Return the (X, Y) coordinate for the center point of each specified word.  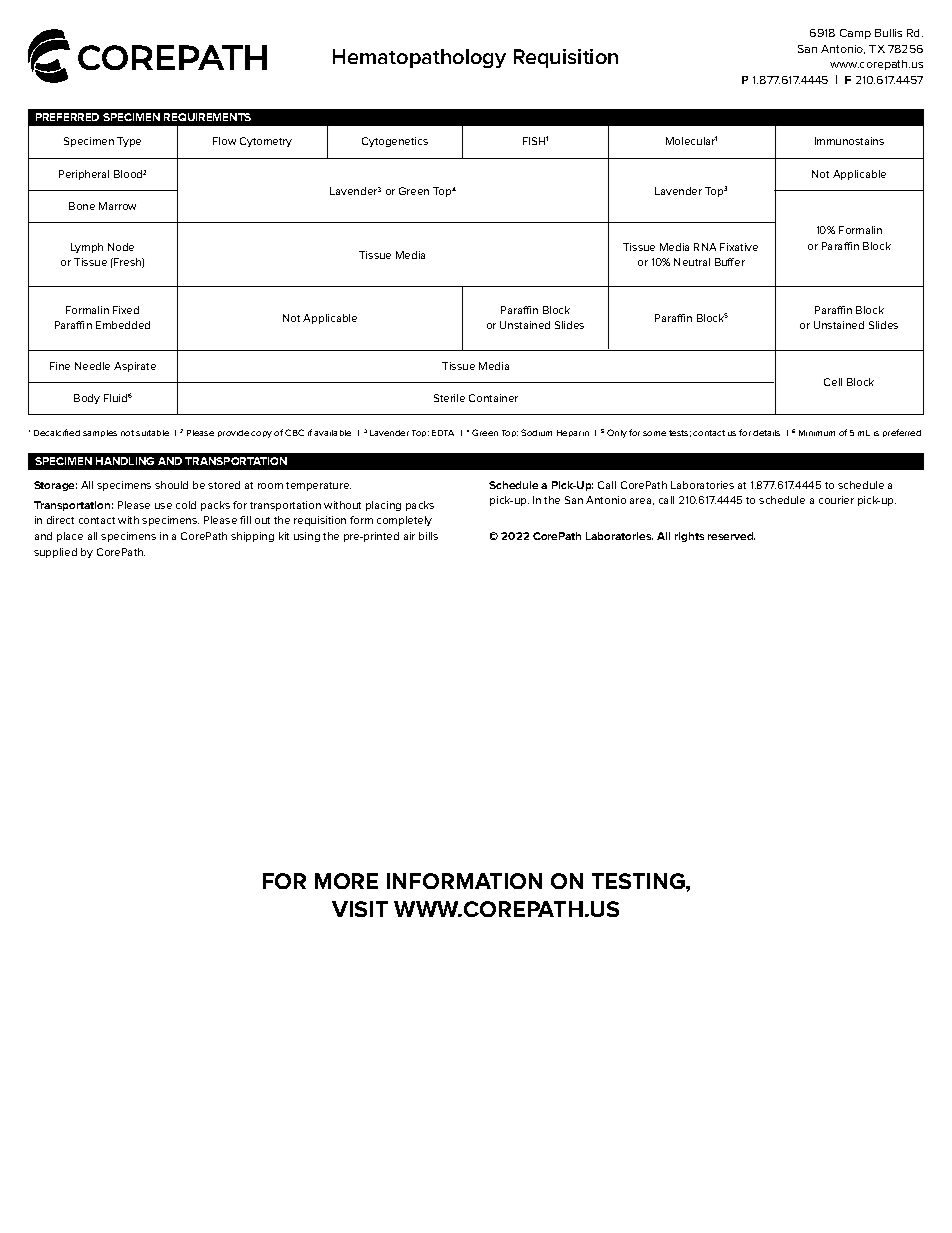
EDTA (443, 433)
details (766, 433)
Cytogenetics (395, 142)
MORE (346, 881)
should (171, 485)
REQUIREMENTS (207, 117)
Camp (855, 34)
